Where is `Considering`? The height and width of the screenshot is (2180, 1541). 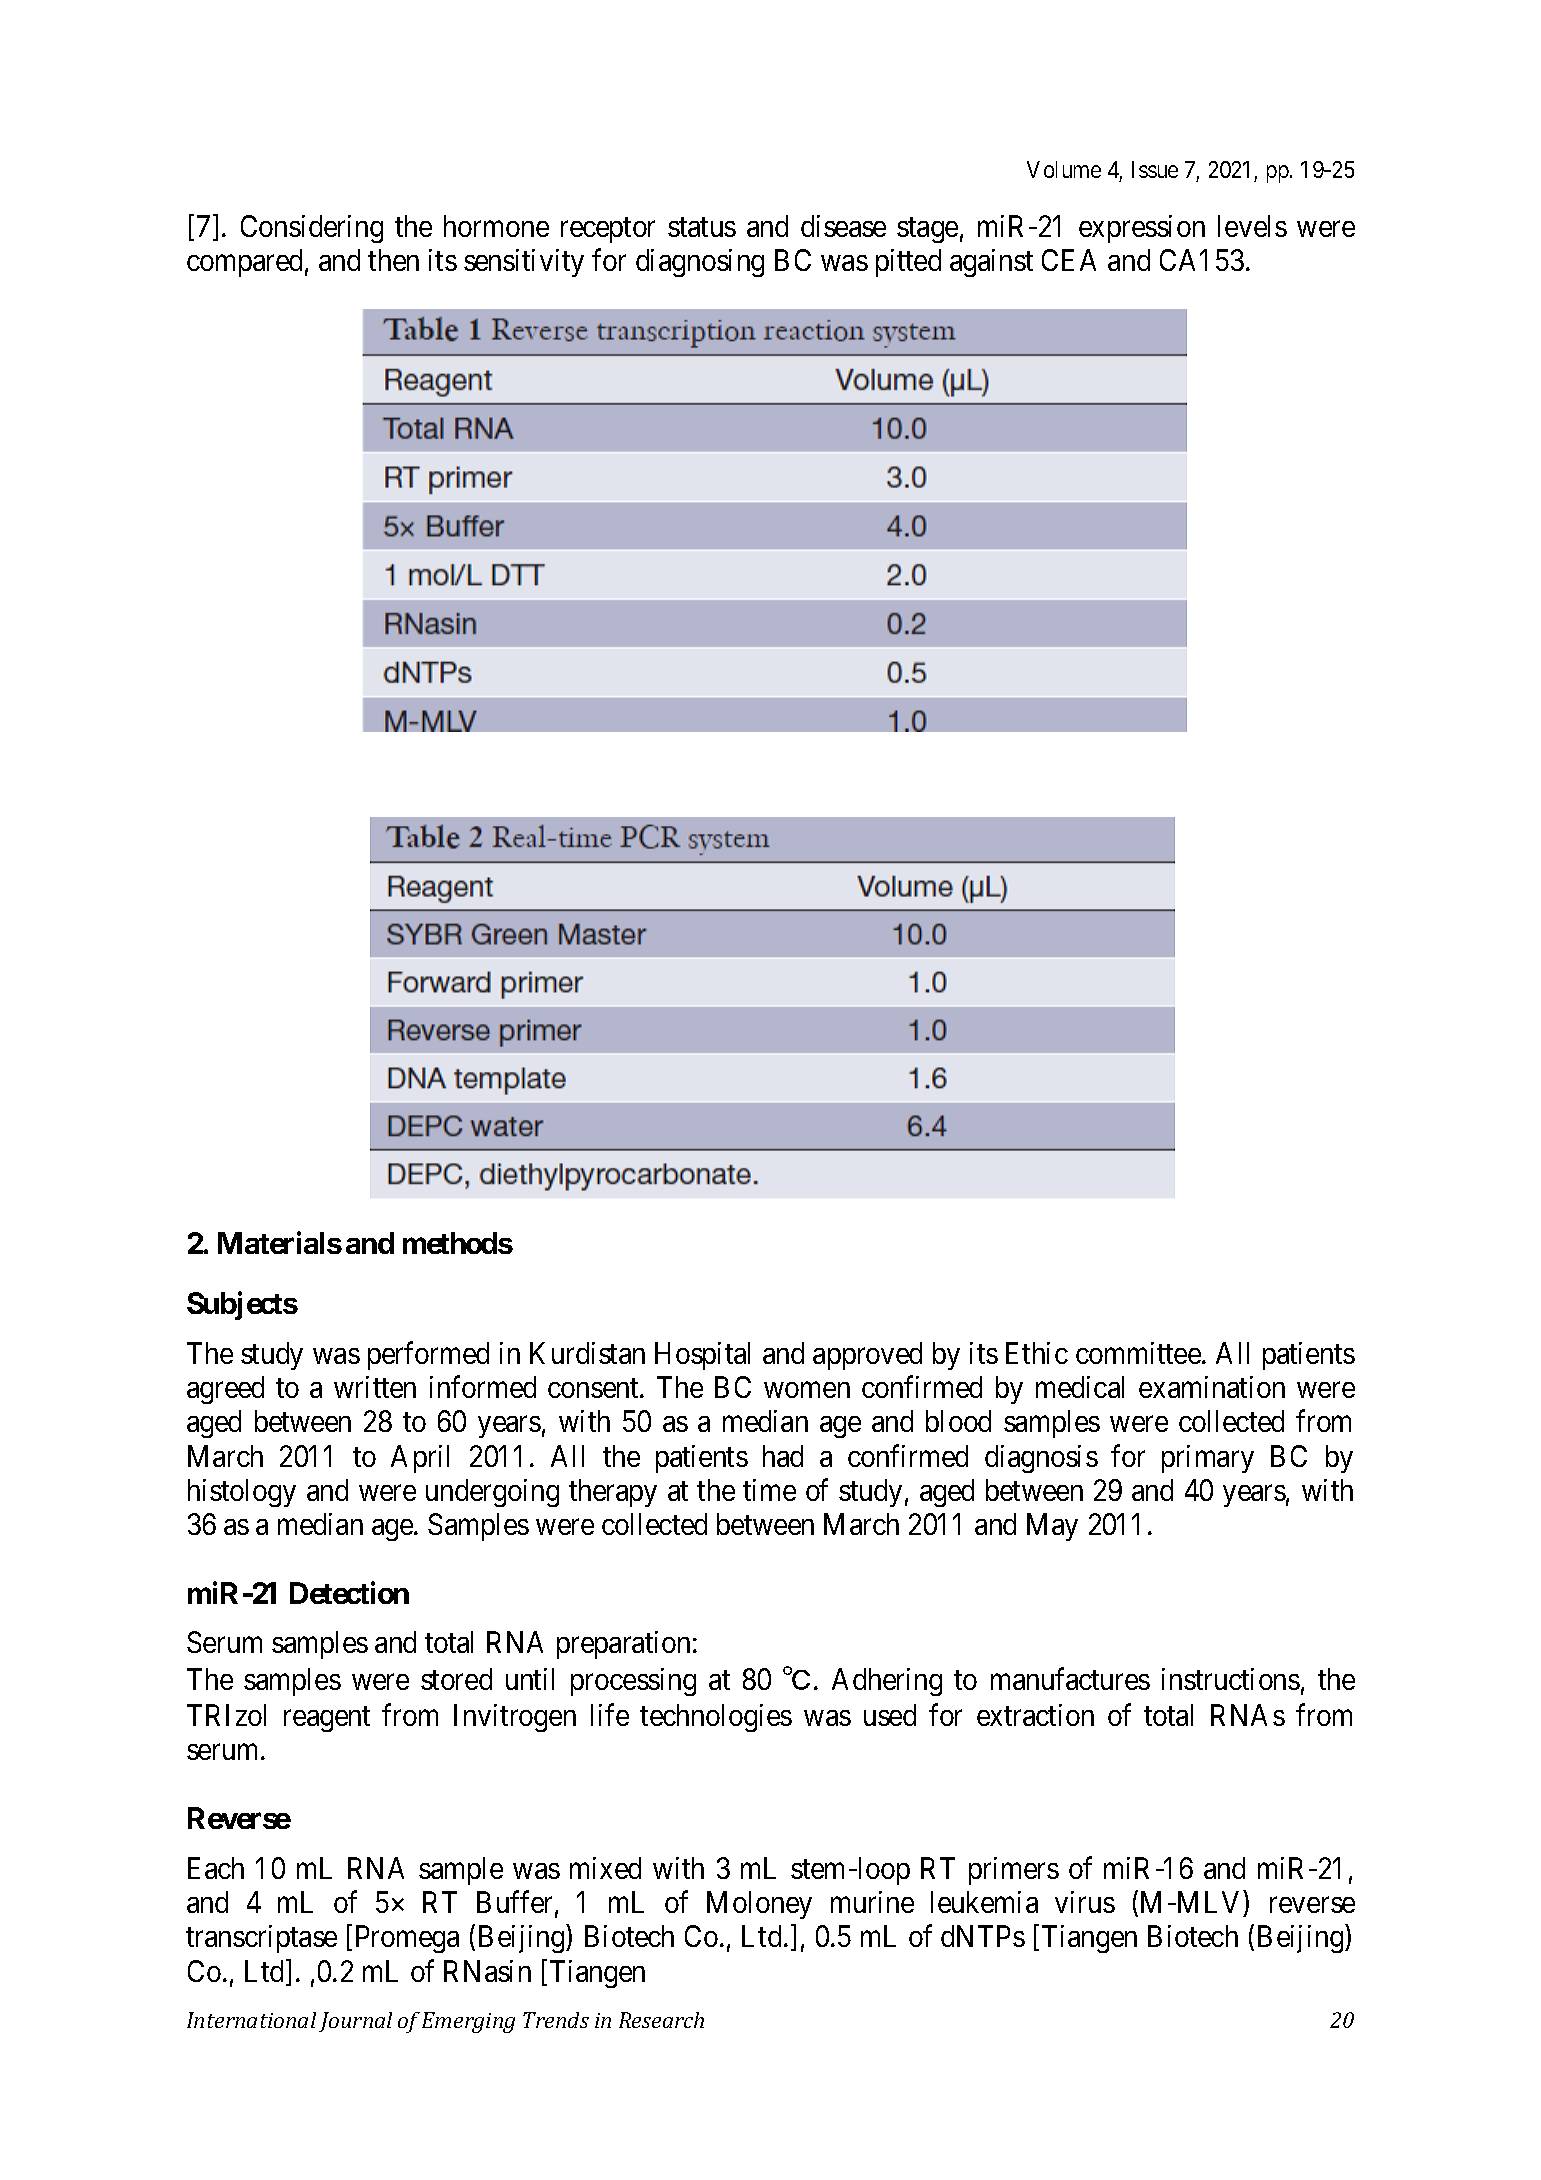
Considering is located at coordinates (312, 229).
